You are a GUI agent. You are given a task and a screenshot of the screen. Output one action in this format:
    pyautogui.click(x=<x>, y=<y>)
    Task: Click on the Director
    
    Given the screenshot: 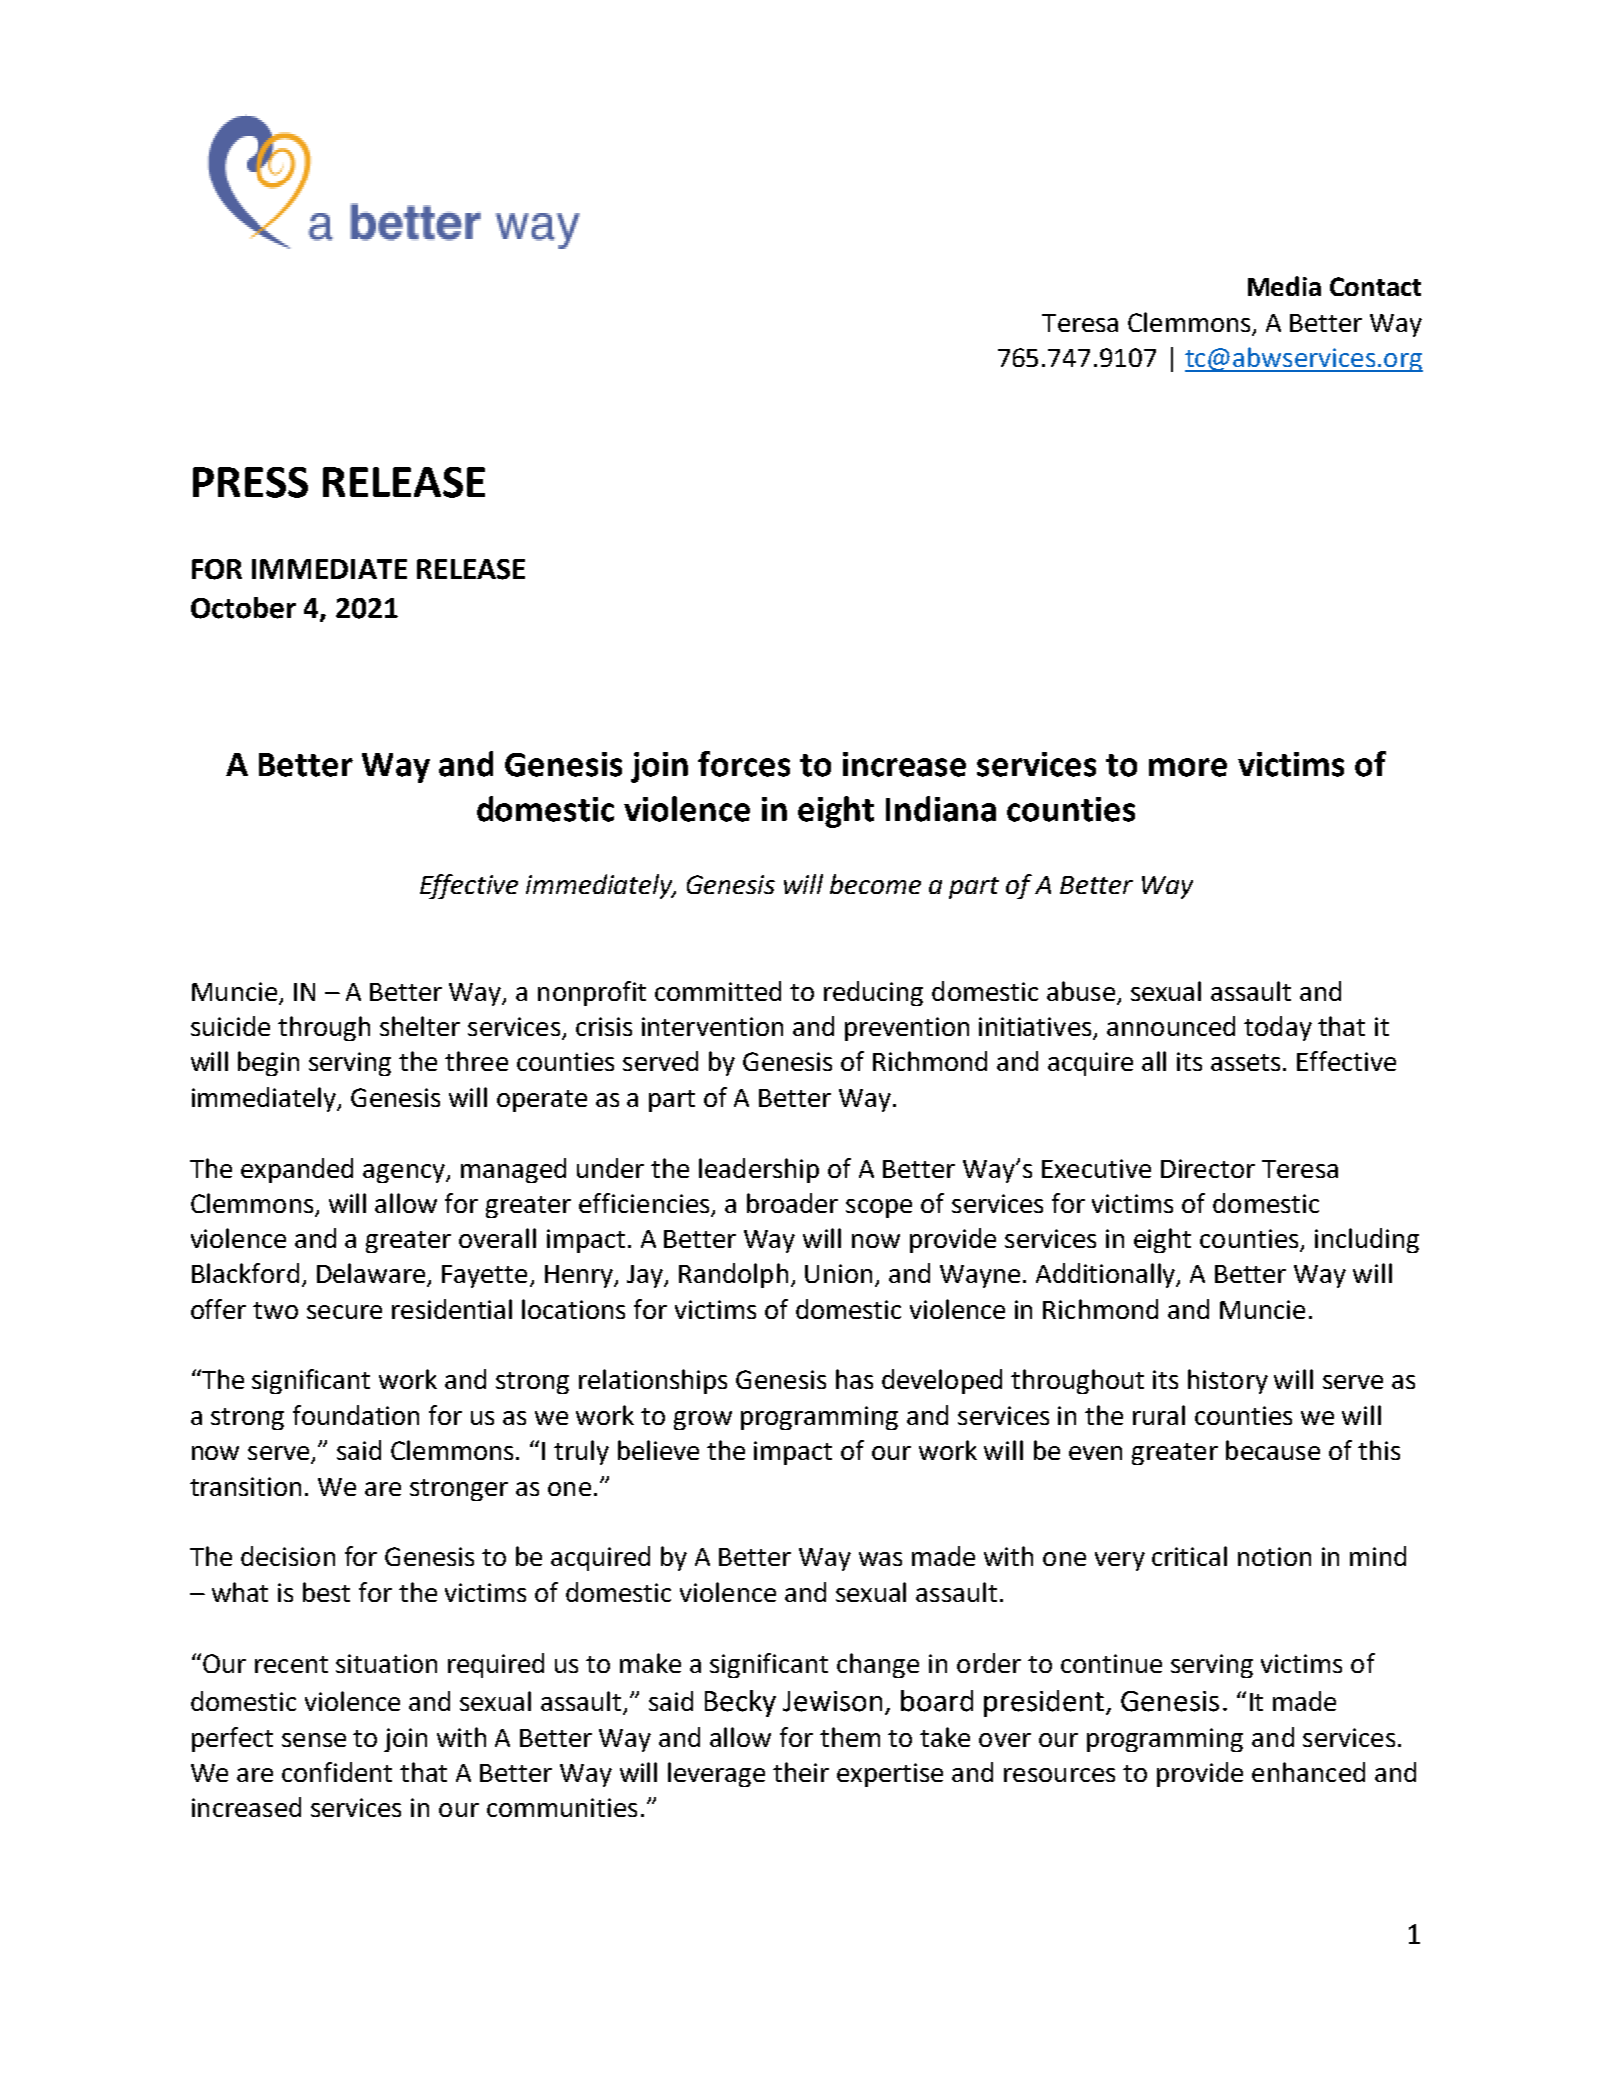 What is the action you would take?
    pyautogui.click(x=1208, y=1168)
